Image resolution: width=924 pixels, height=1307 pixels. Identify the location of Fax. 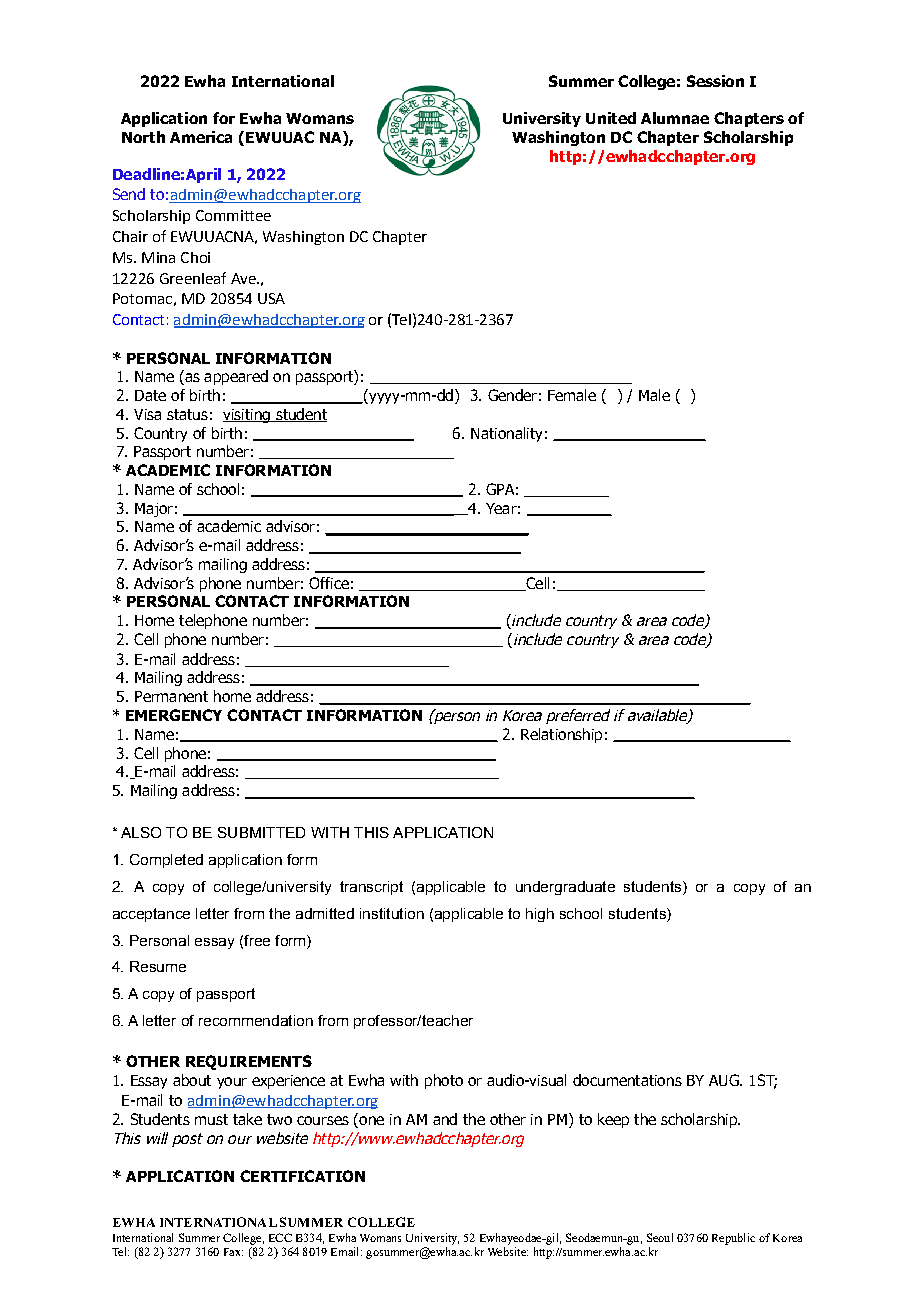
(233, 1252).
